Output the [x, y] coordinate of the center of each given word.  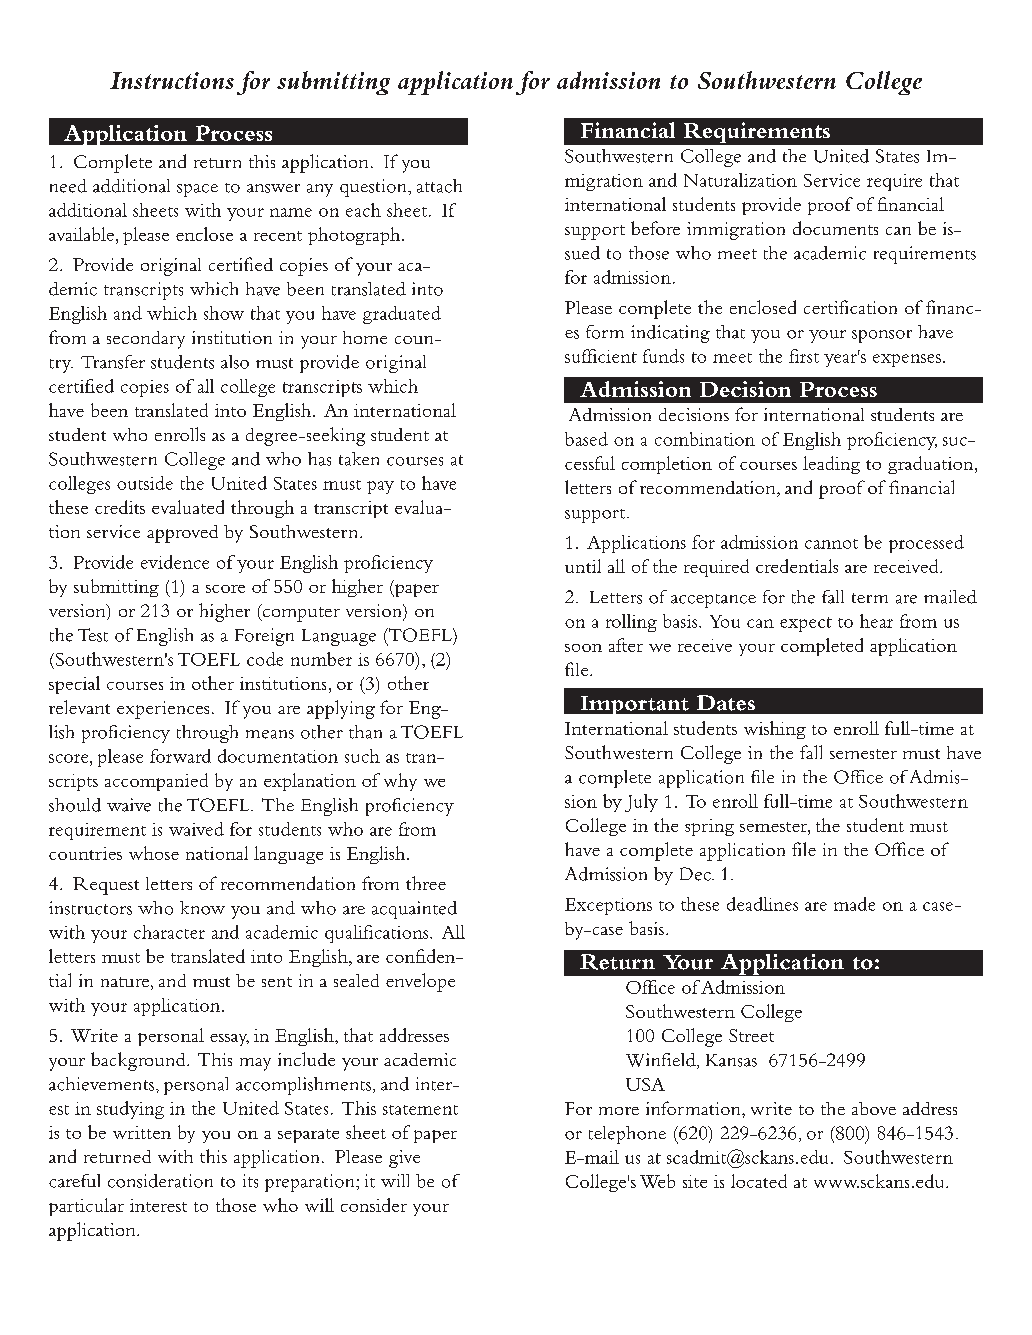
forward [180, 756]
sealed [356, 980]
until [583, 566]
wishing [775, 730]
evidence [175, 562]
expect [806, 624]
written [142, 1132]
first [804, 356]
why [400, 782]
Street [751, 1035]
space [197, 190]
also [235, 362]
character [169, 932]
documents [835, 228]
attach [439, 186]
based [586, 439]
